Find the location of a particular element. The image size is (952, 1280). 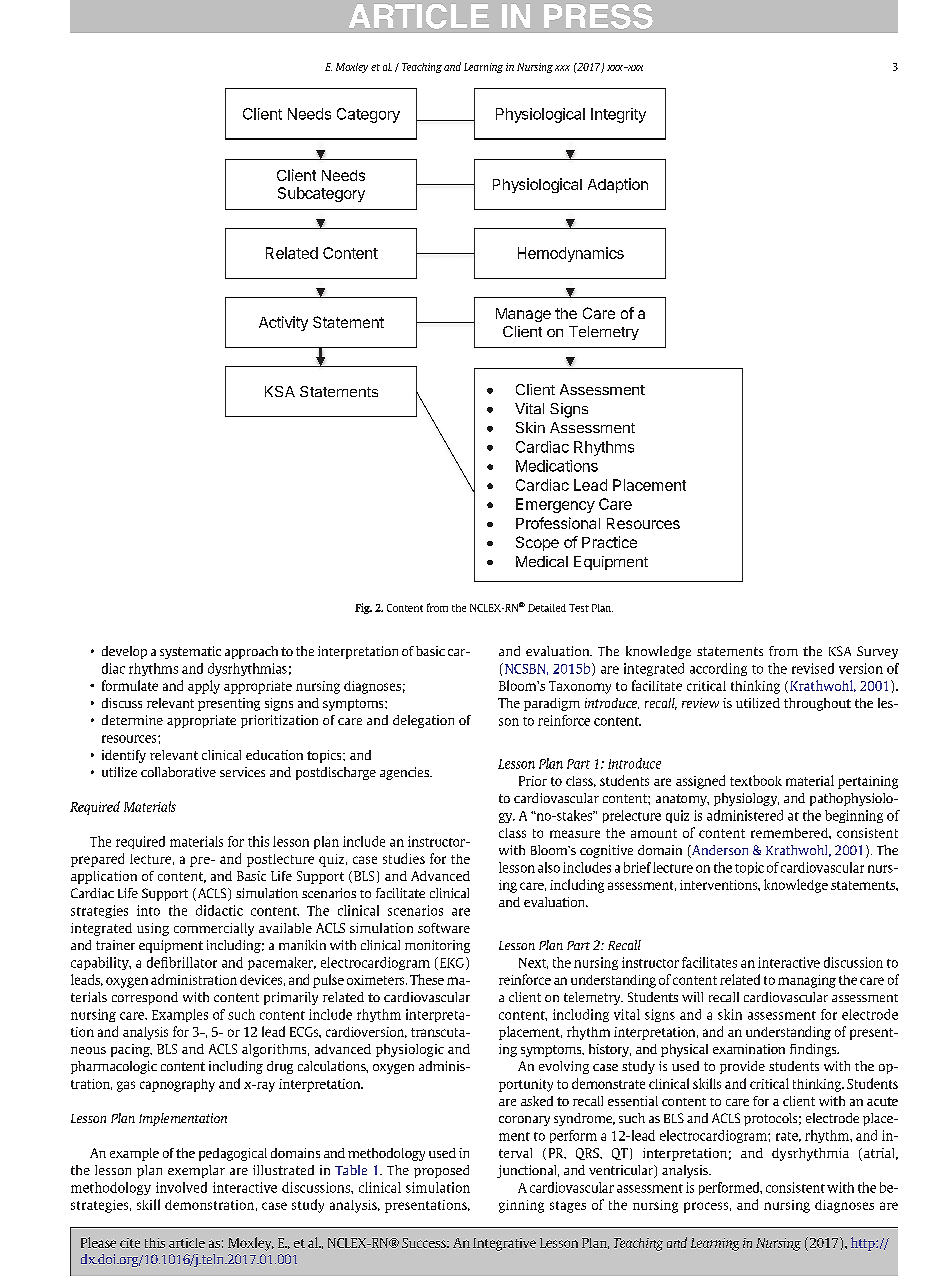

http is located at coordinates (864, 1244).
